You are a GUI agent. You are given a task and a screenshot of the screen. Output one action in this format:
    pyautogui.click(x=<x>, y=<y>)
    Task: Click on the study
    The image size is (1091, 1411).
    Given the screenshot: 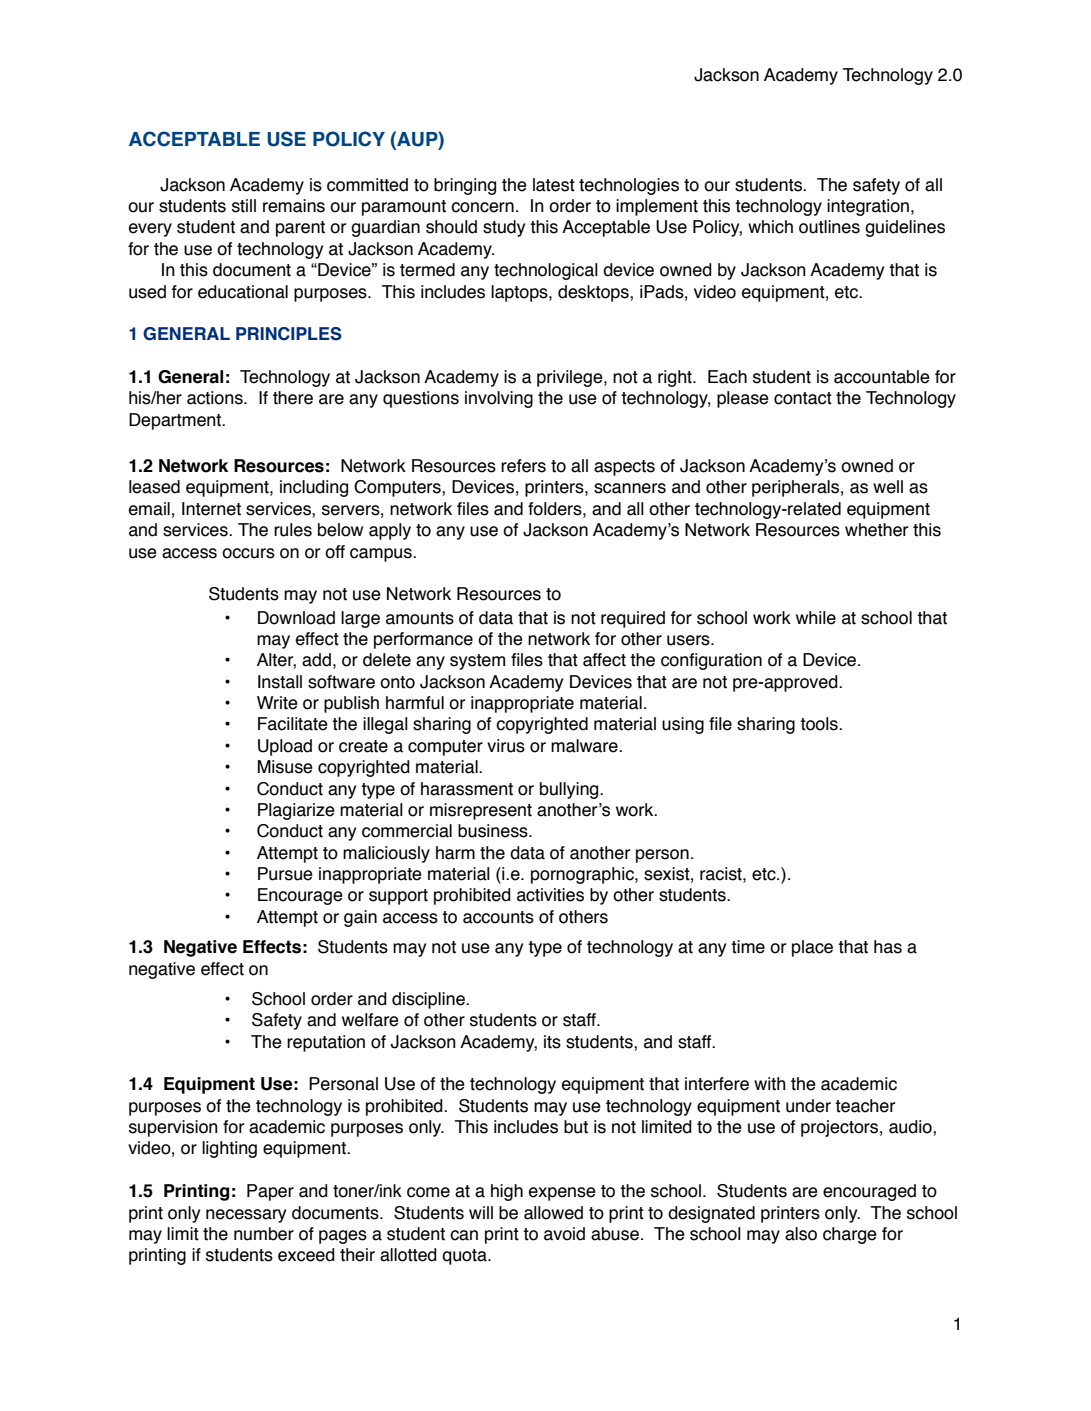 What is the action you would take?
    pyautogui.click(x=504, y=228)
